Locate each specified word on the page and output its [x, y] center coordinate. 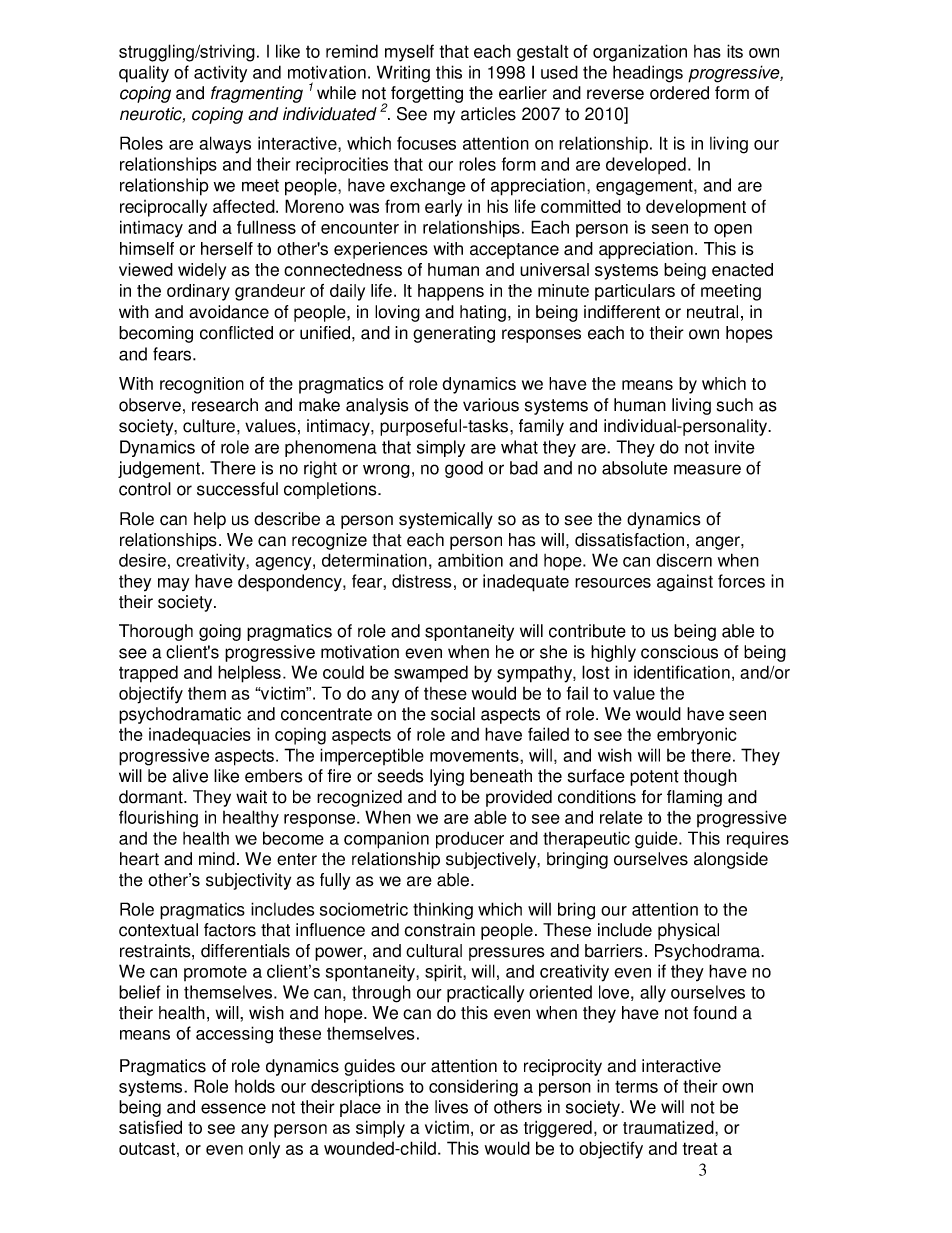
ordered [679, 93]
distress [421, 581]
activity [220, 74]
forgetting [427, 94]
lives [451, 1107]
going [220, 632]
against [685, 583]
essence [233, 1108]
